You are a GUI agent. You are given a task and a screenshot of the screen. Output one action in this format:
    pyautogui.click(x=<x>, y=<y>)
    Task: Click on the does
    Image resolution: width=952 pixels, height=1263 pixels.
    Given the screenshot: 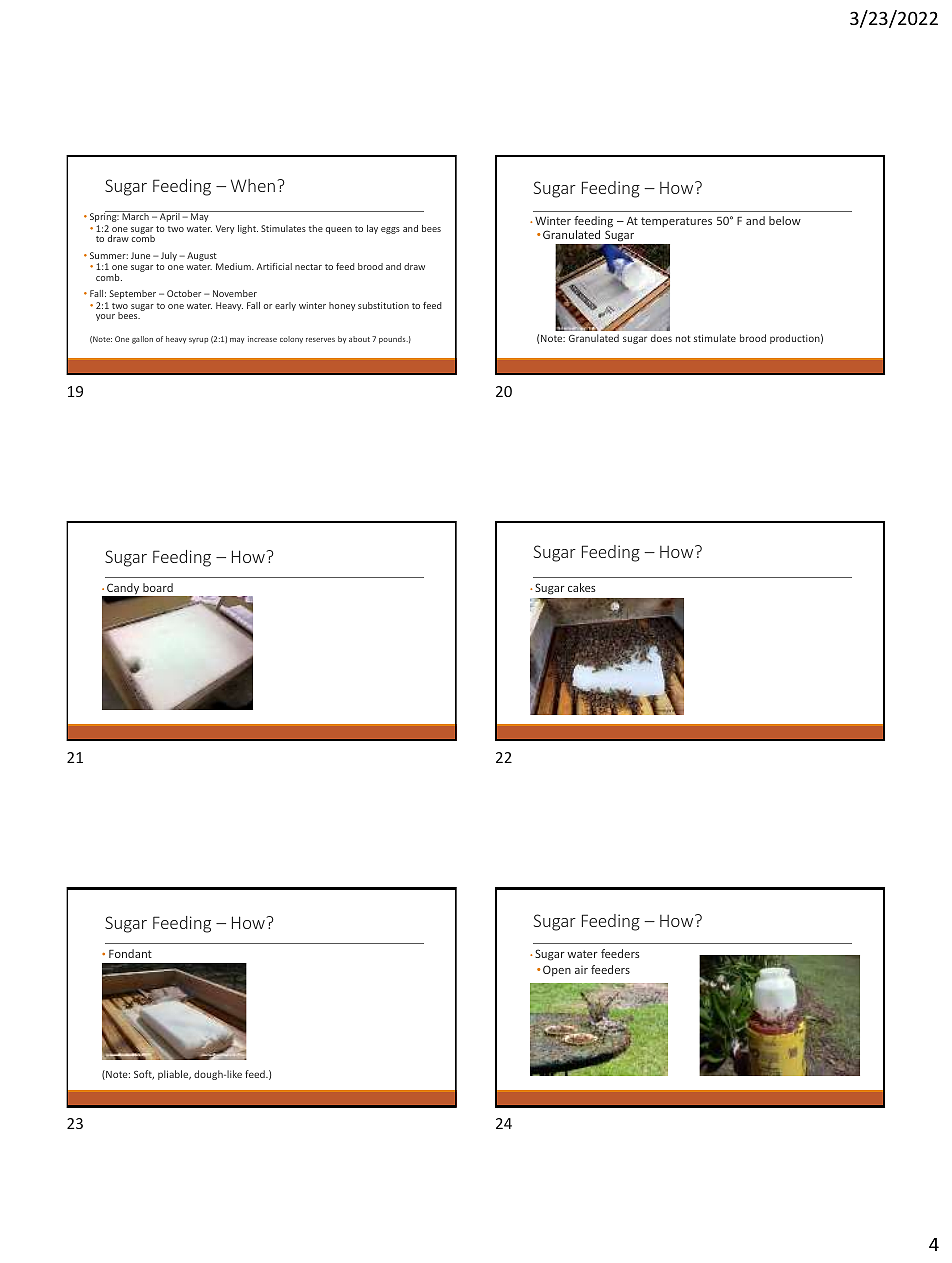 What is the action you would take?
    pyautogui.click(x=661, y=338)
